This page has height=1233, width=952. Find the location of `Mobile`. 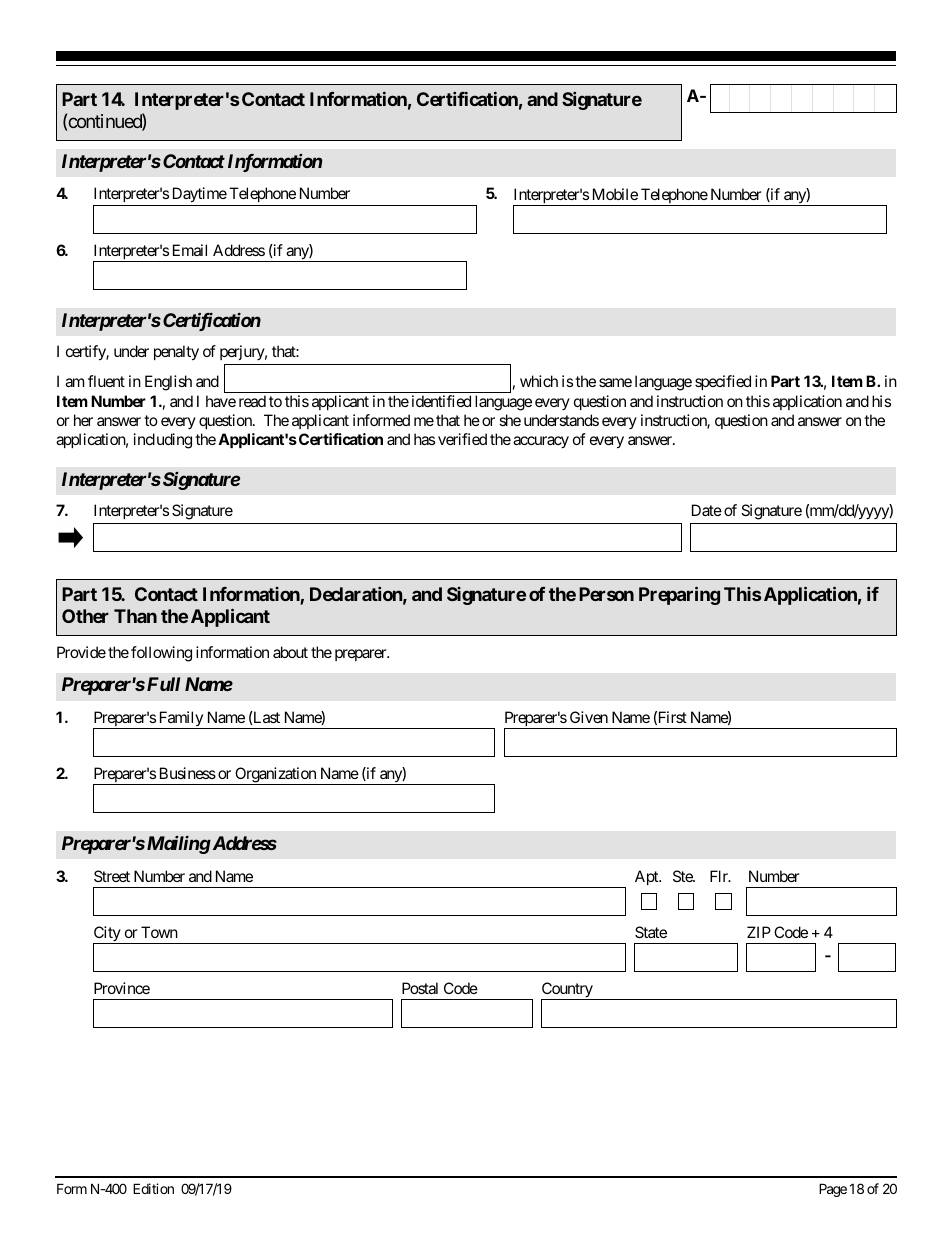

Mobile is located at coordinates (615, 194).
